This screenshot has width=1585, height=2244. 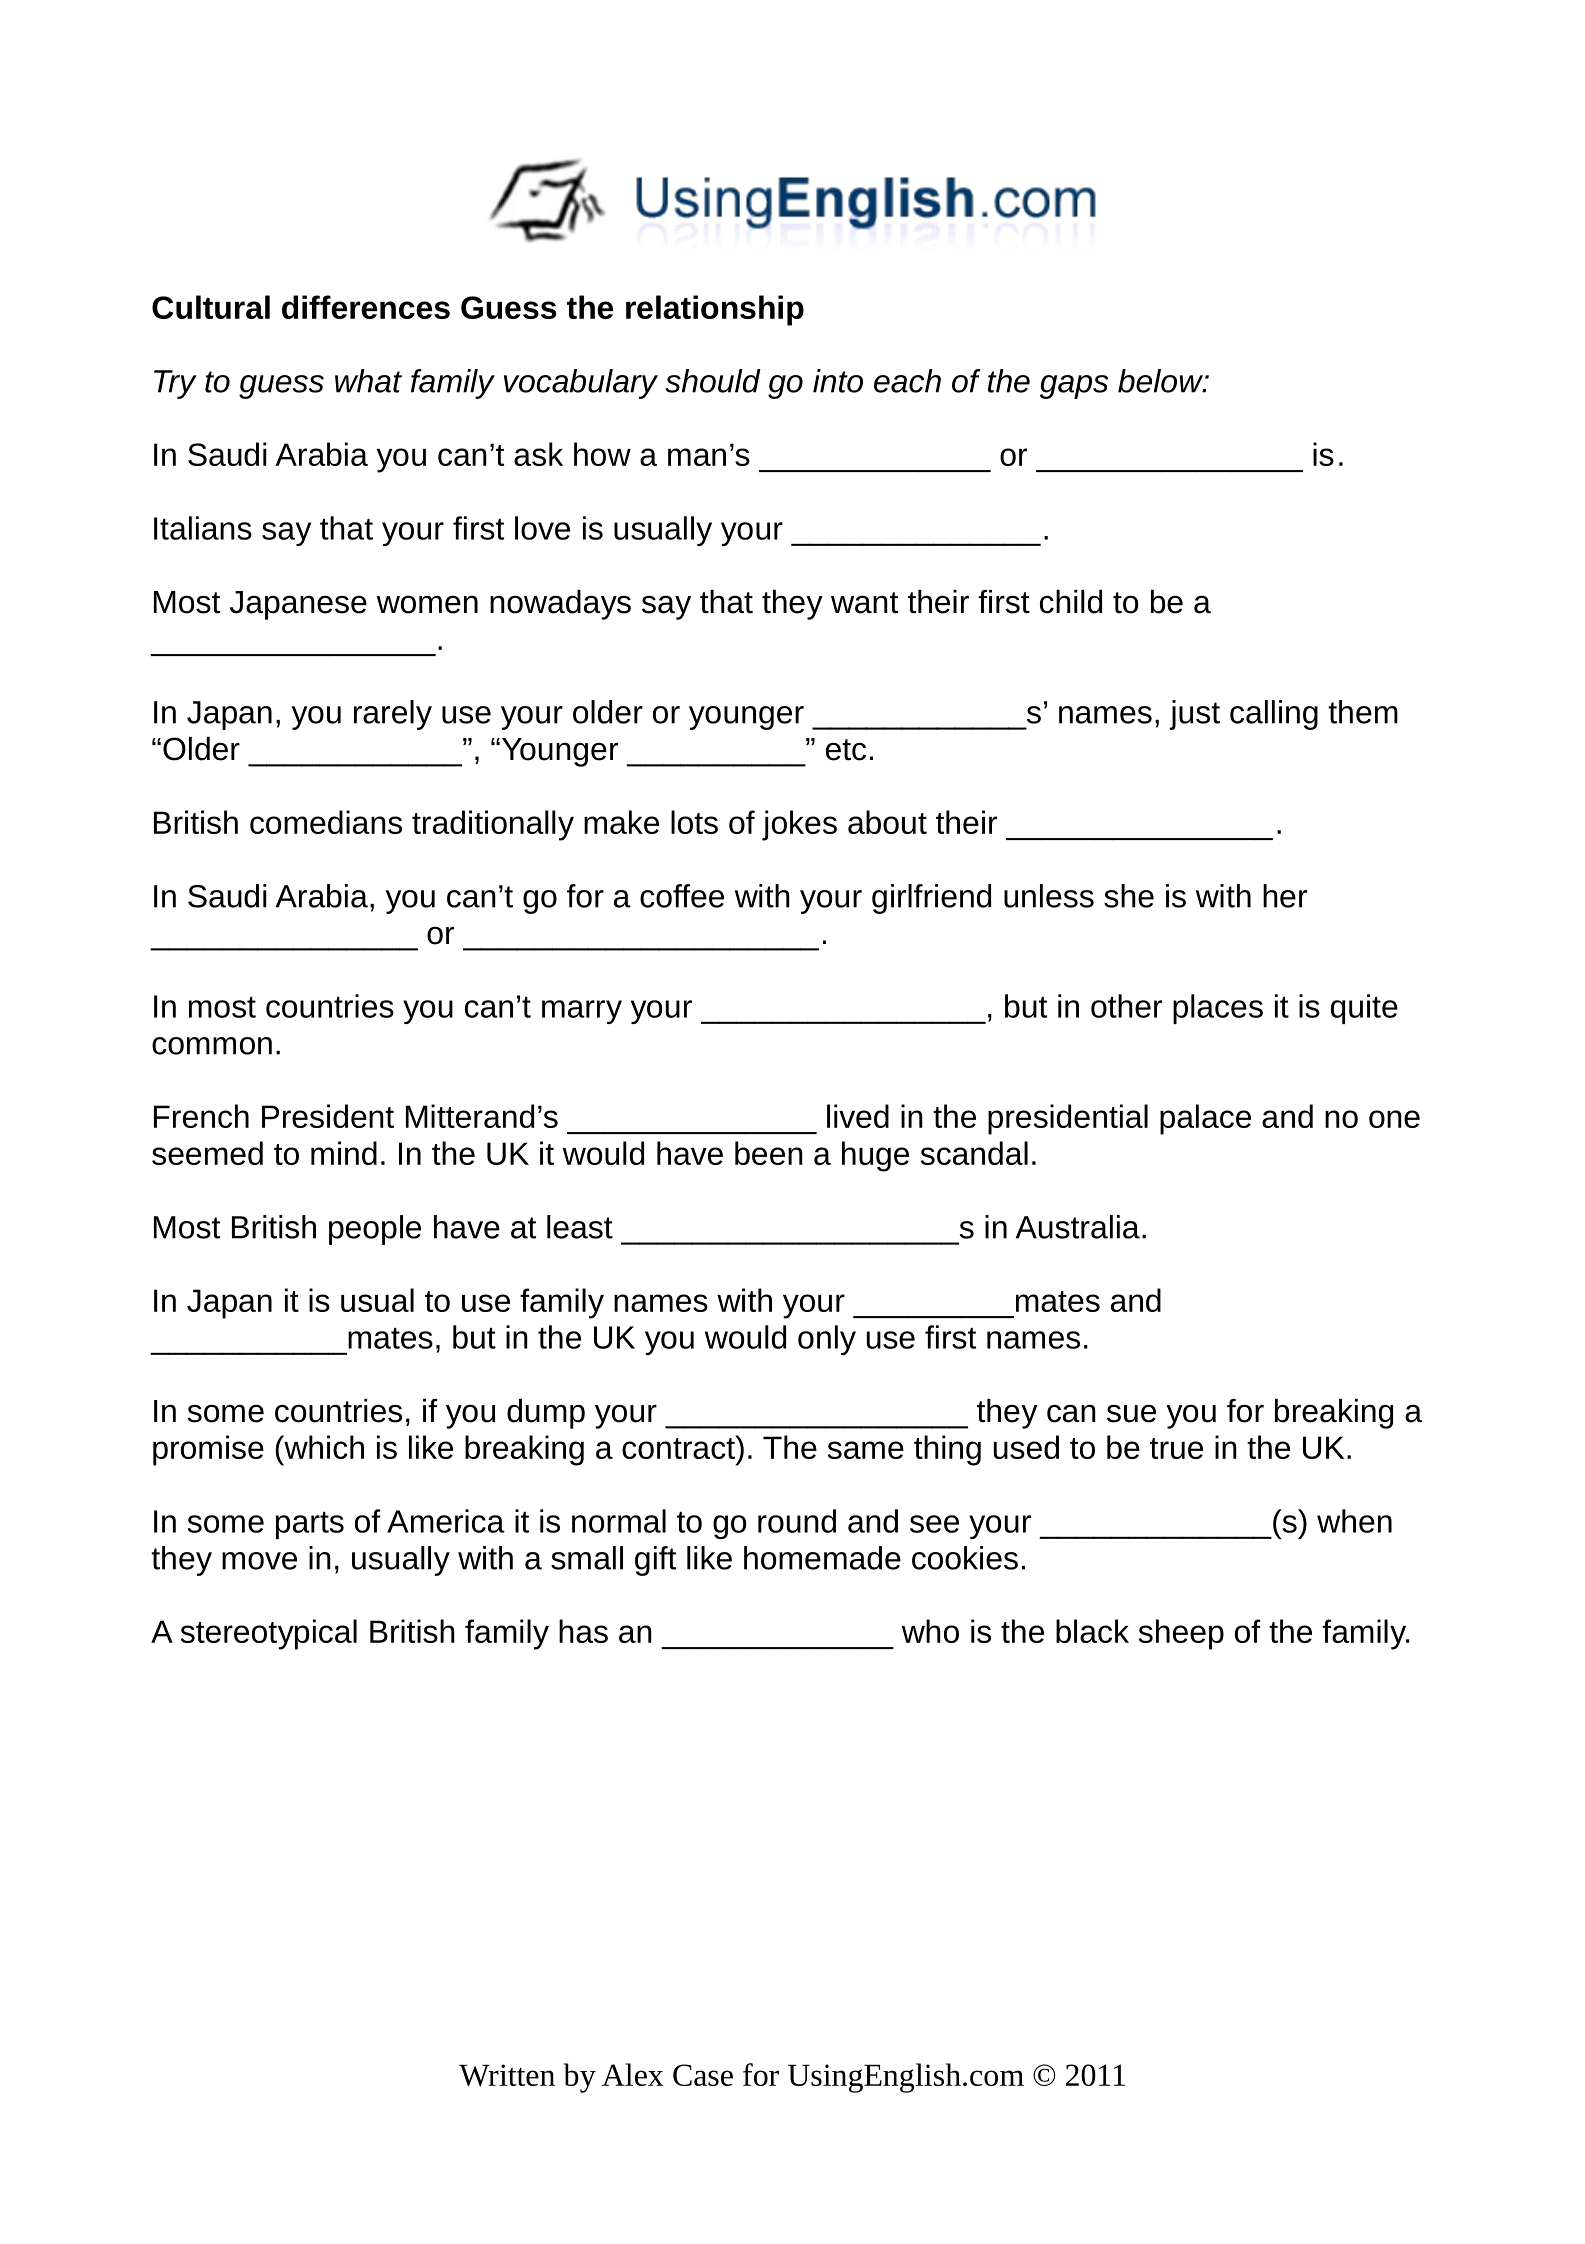 I want to click on what, so click(x=368, y=381).
